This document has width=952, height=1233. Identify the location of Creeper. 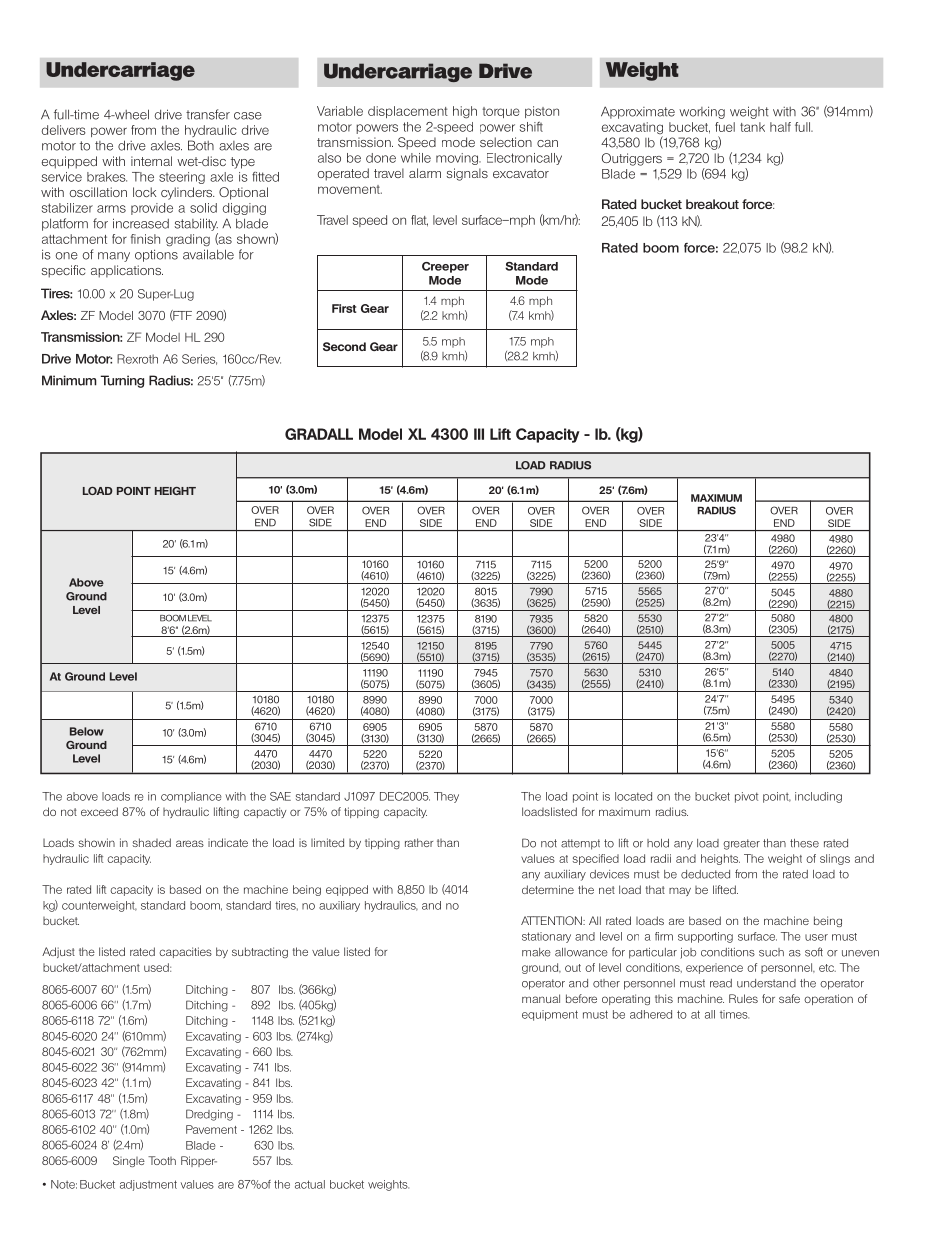
(445, 267).
